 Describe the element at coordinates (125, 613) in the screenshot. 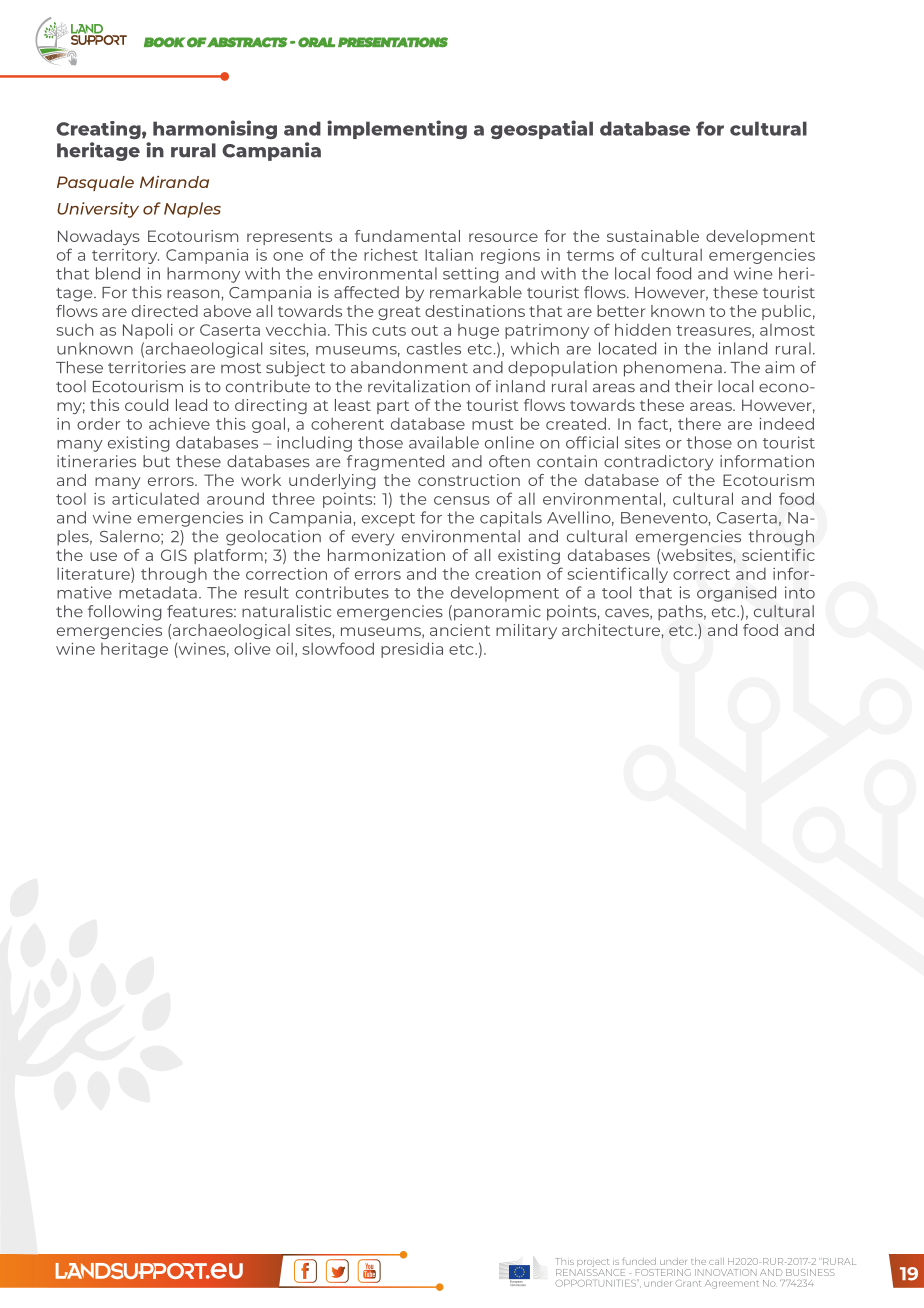

I see `following` at that location.
